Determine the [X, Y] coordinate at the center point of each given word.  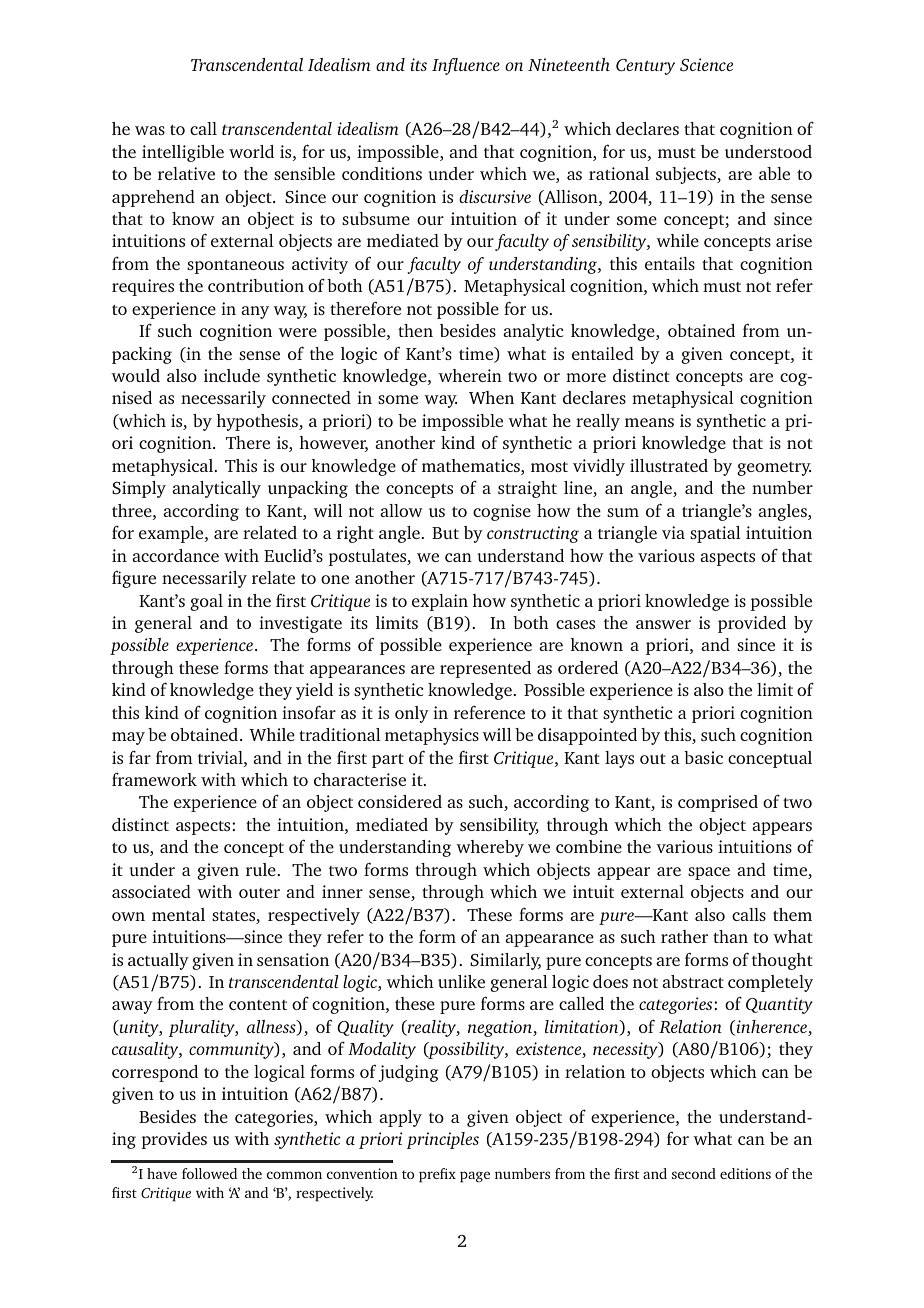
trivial [221, 757]
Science [706, 65]
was [150, 130]
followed [209, 1173]
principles [443, 1140]
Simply [139, 489]
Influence [466, 66]
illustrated [669, 465]
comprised [718, 803]
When [491, 397]
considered [400, 801]
